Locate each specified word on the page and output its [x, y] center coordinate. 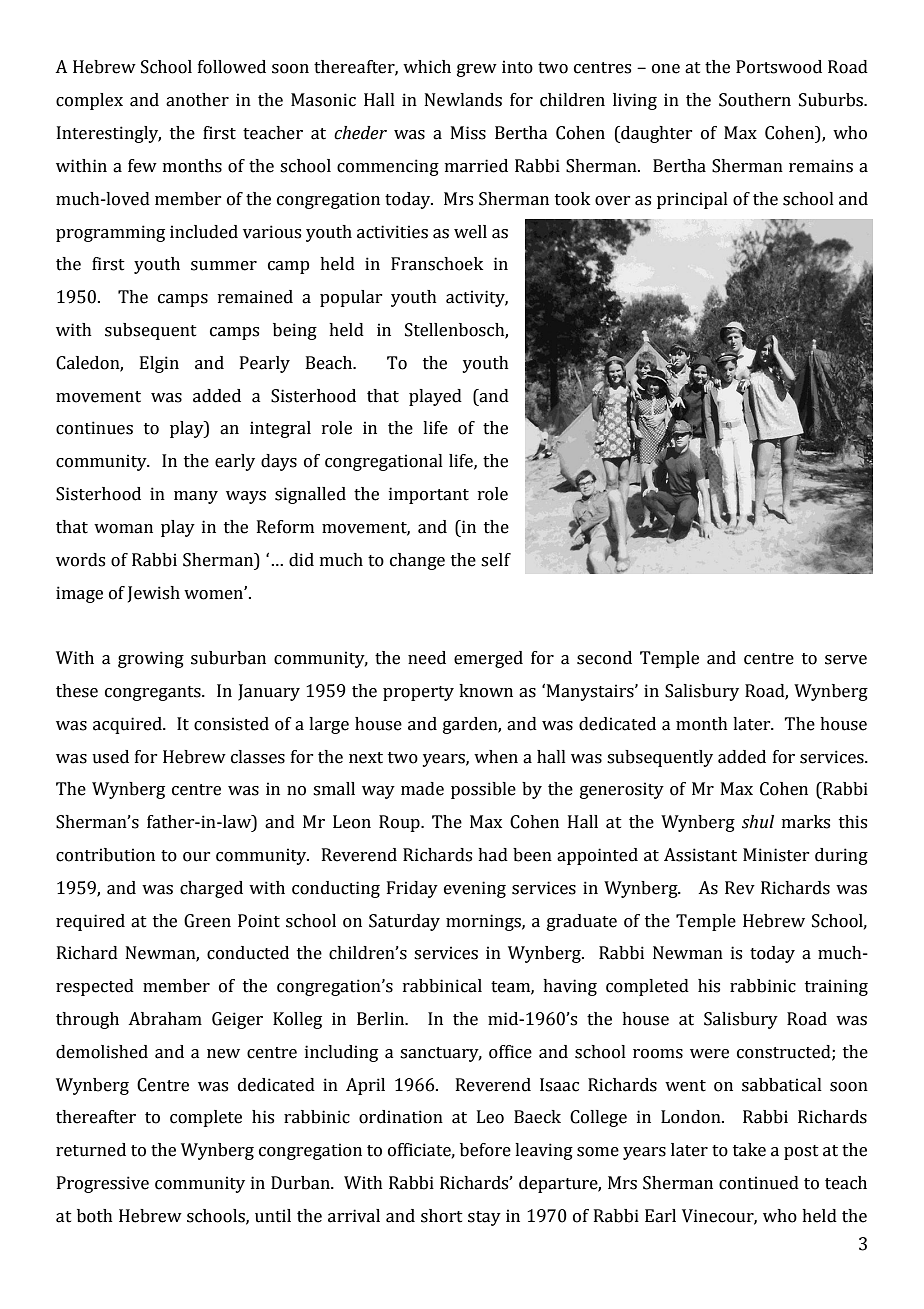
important [429, 495]
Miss [468, 133]
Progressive [103, 1184]
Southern [755, 100]
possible [483, 790]
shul [758, 822]
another [197, 100]
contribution [105, 855]
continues [94, 428]
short [442, 1216]
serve [846, 660]
